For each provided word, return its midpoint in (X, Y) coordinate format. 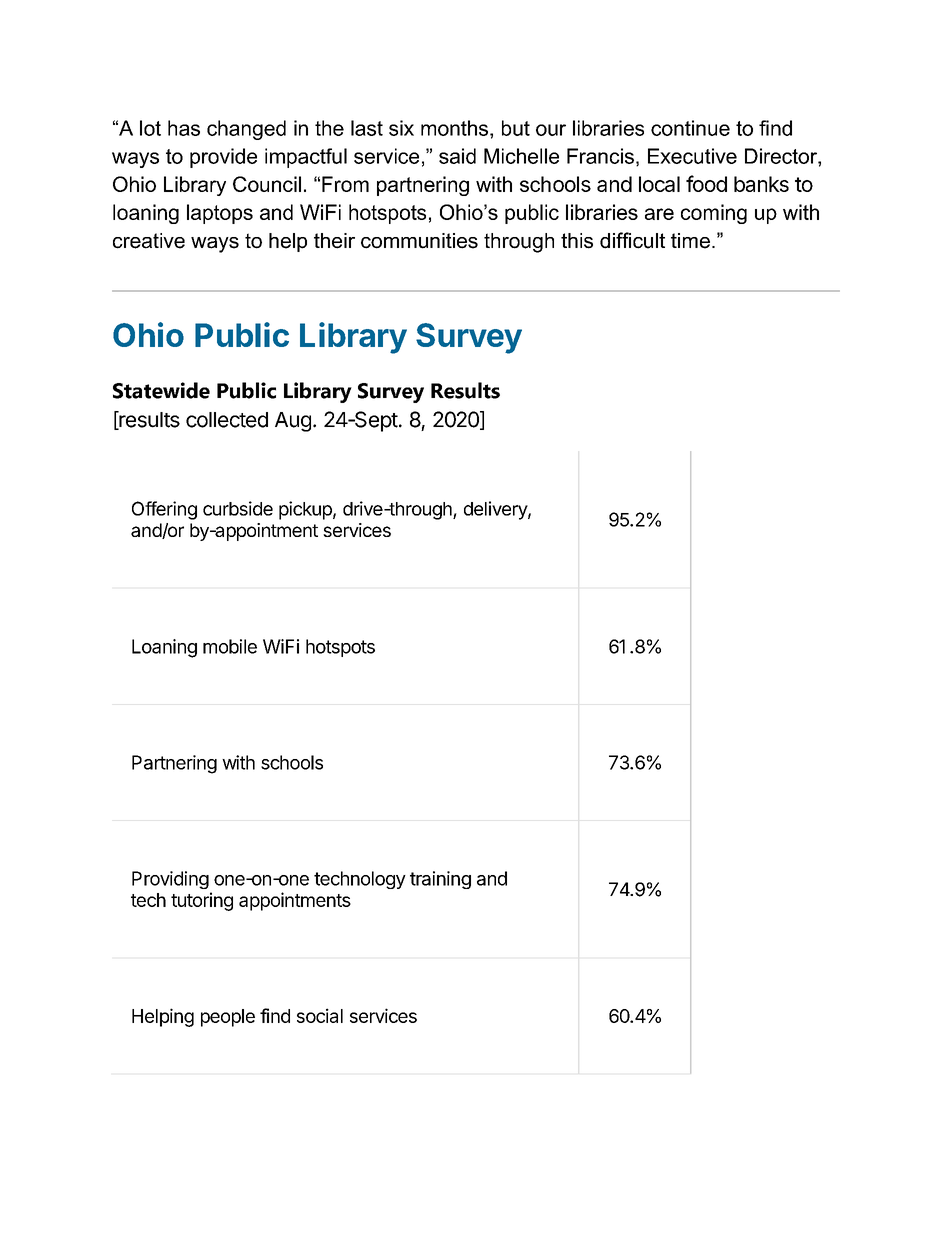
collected (227, 420)
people (228, 1018)
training (440, 880)
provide (223, 158)
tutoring (202, 901)
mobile (230, 646)
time (690, 241)
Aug (293, 422)
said (457, 156)
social (320, 1015)
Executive (692, 156)
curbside (238, 508)
